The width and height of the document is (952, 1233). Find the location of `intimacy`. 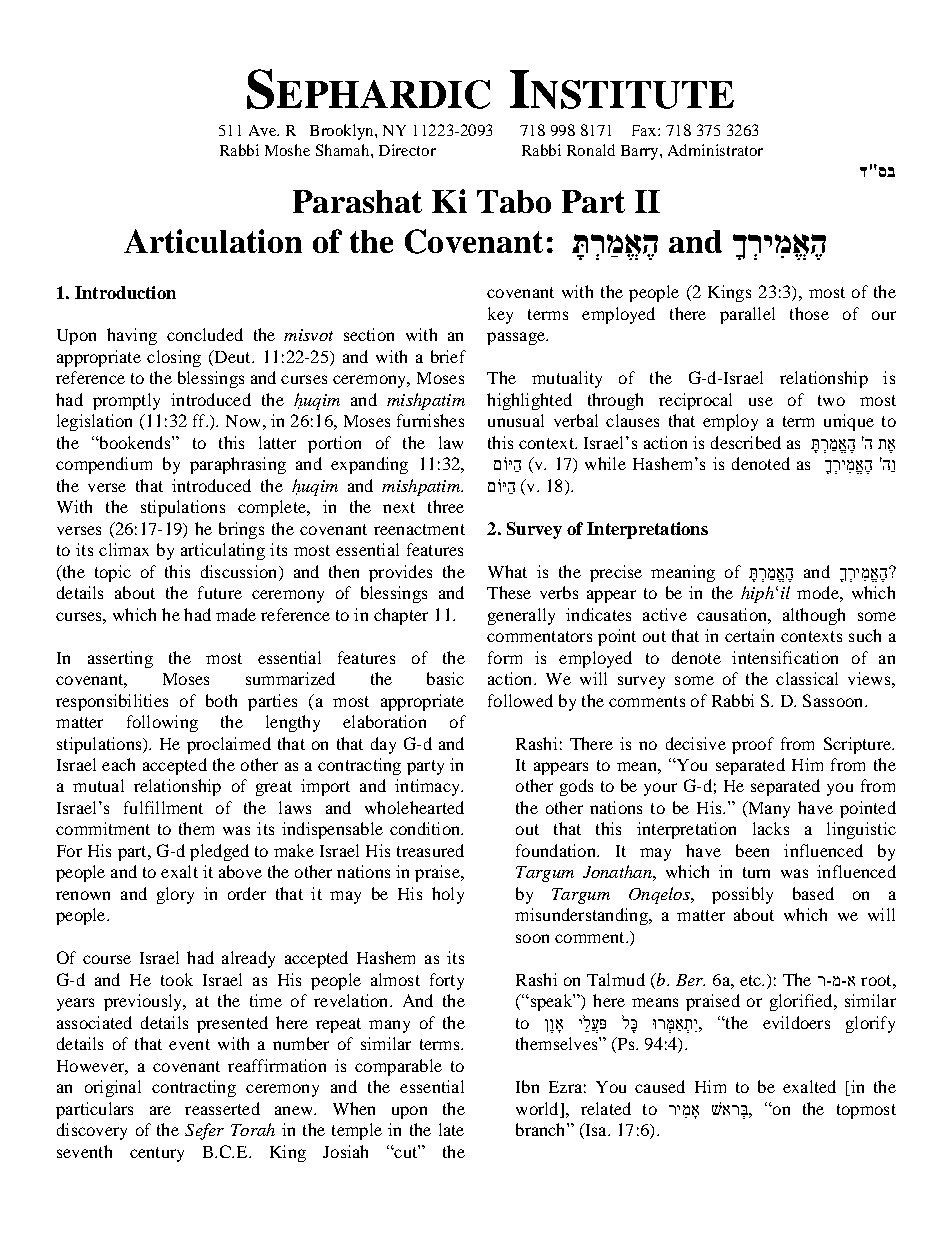

intimacy is located at coordinates (429, 787).
